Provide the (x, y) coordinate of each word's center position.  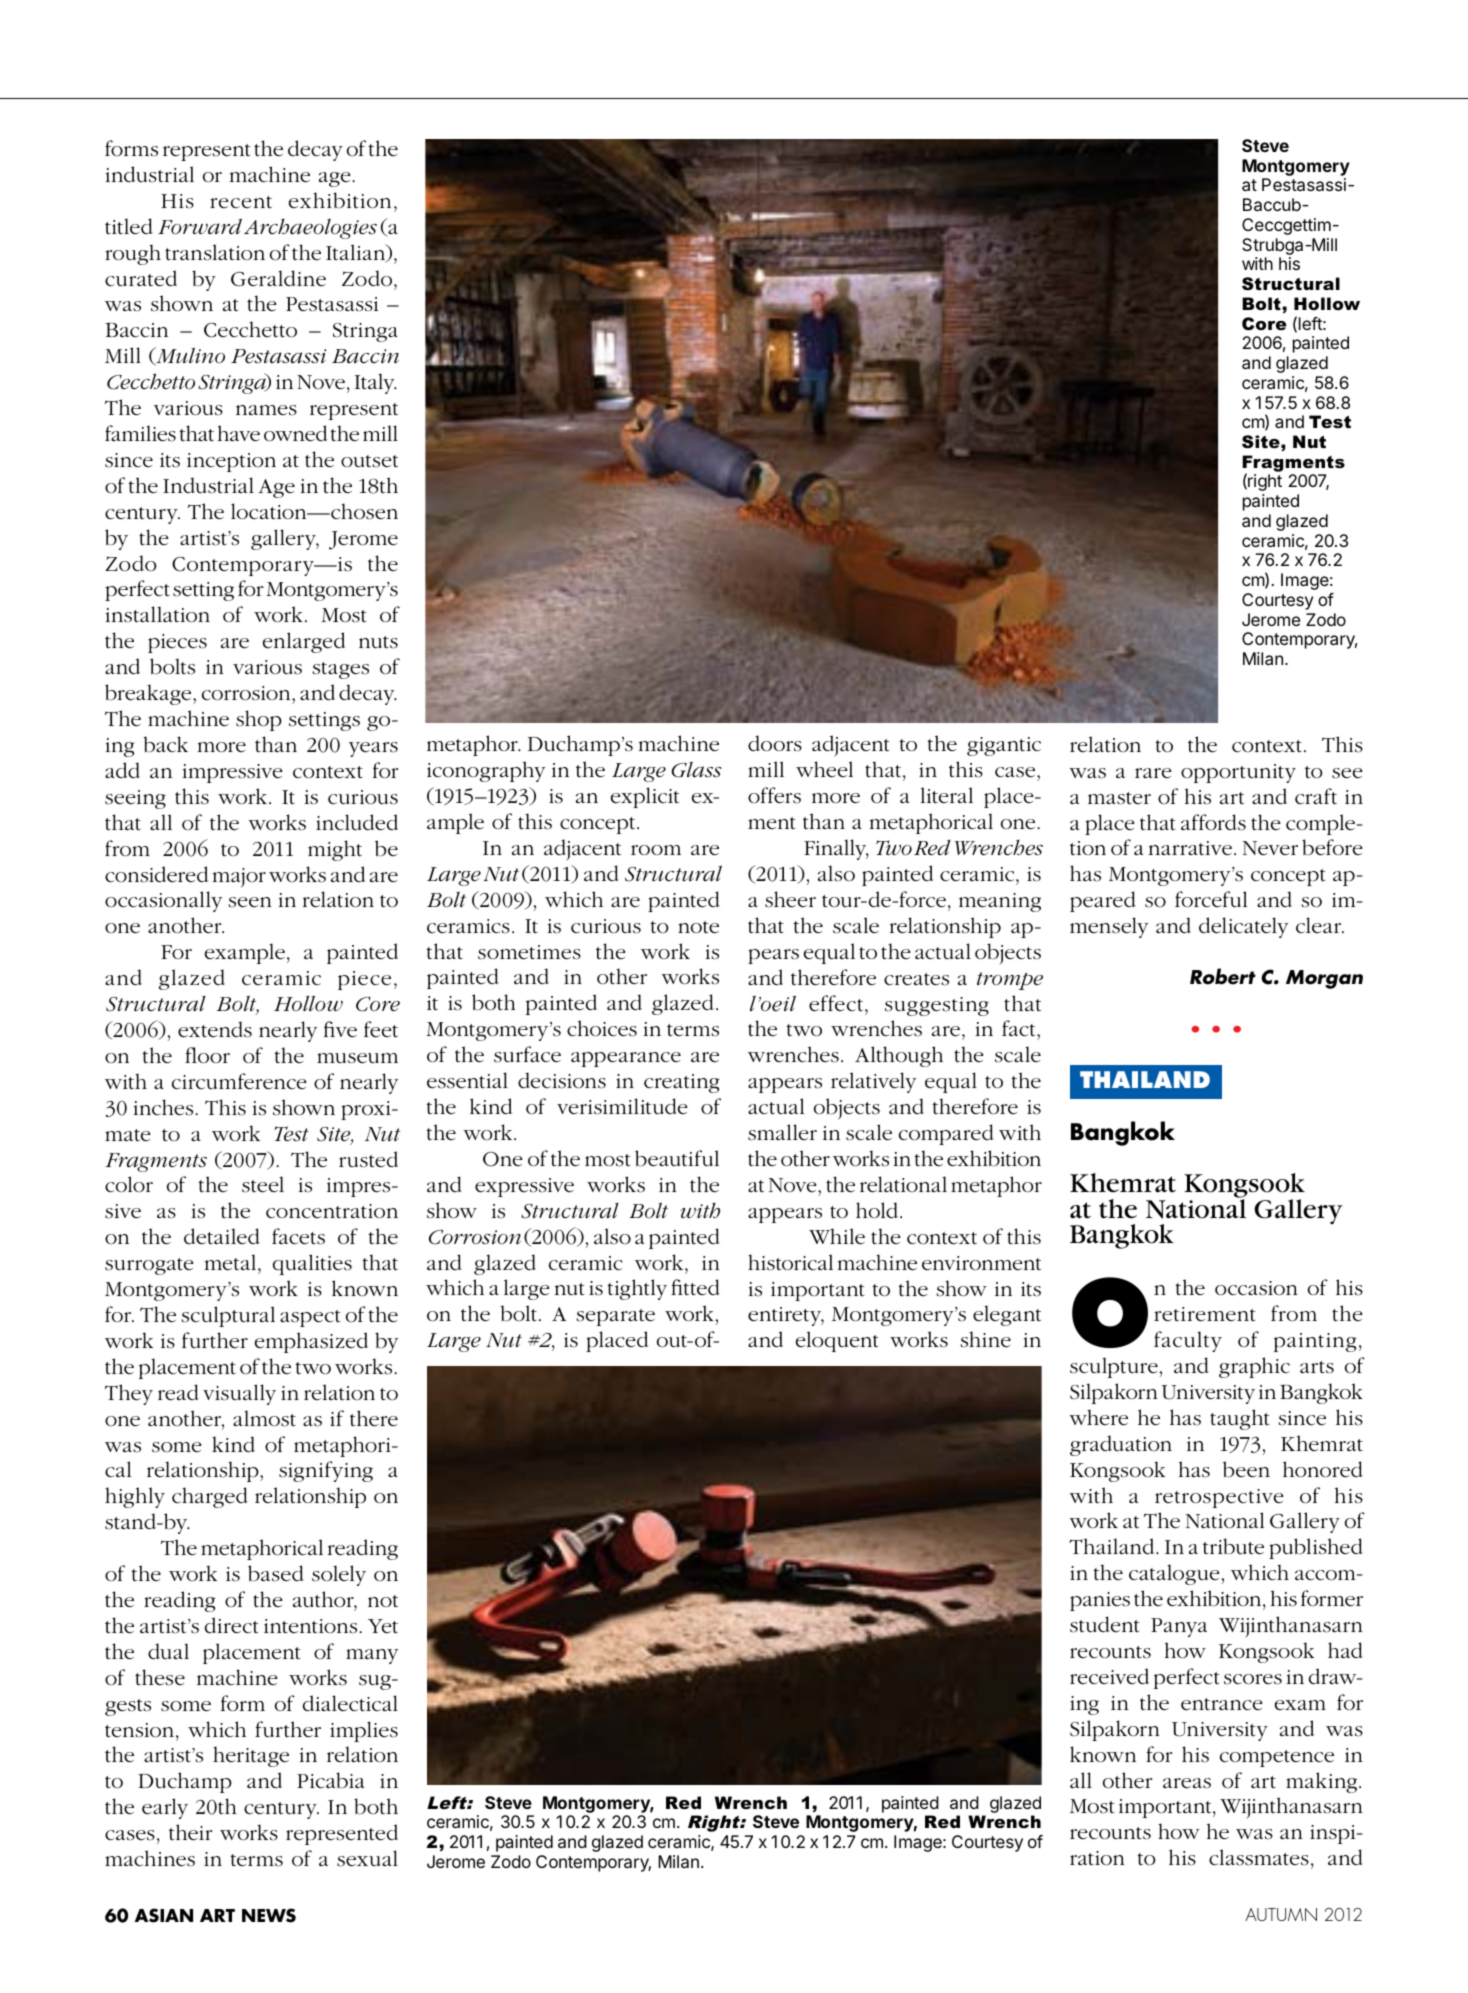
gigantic (1004, 746)
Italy (376, 383)
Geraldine (278, 278)
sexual (367, 1858)
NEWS (269, 1915)
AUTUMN (1281, 1914)
